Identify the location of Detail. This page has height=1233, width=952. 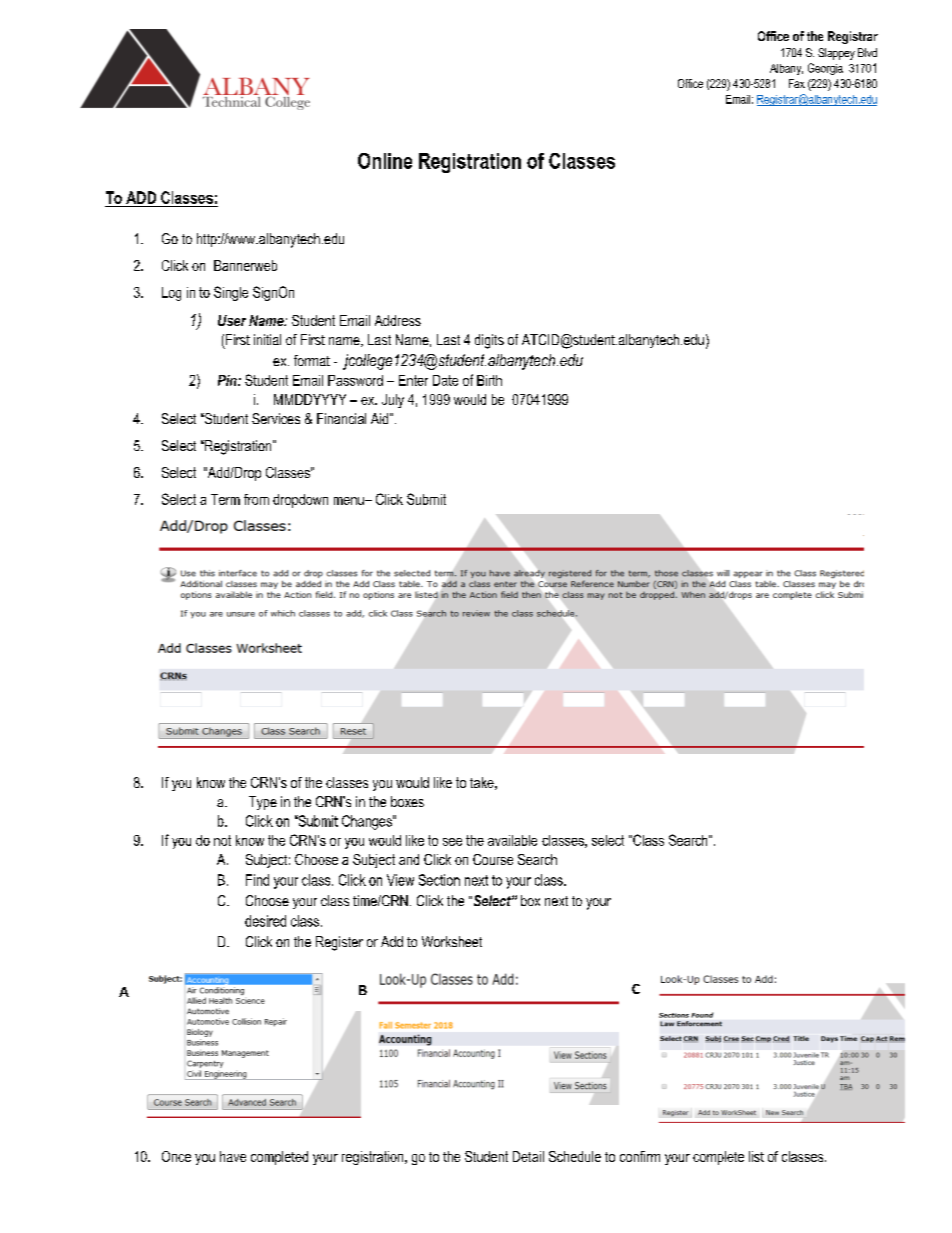
(528, 1156).
